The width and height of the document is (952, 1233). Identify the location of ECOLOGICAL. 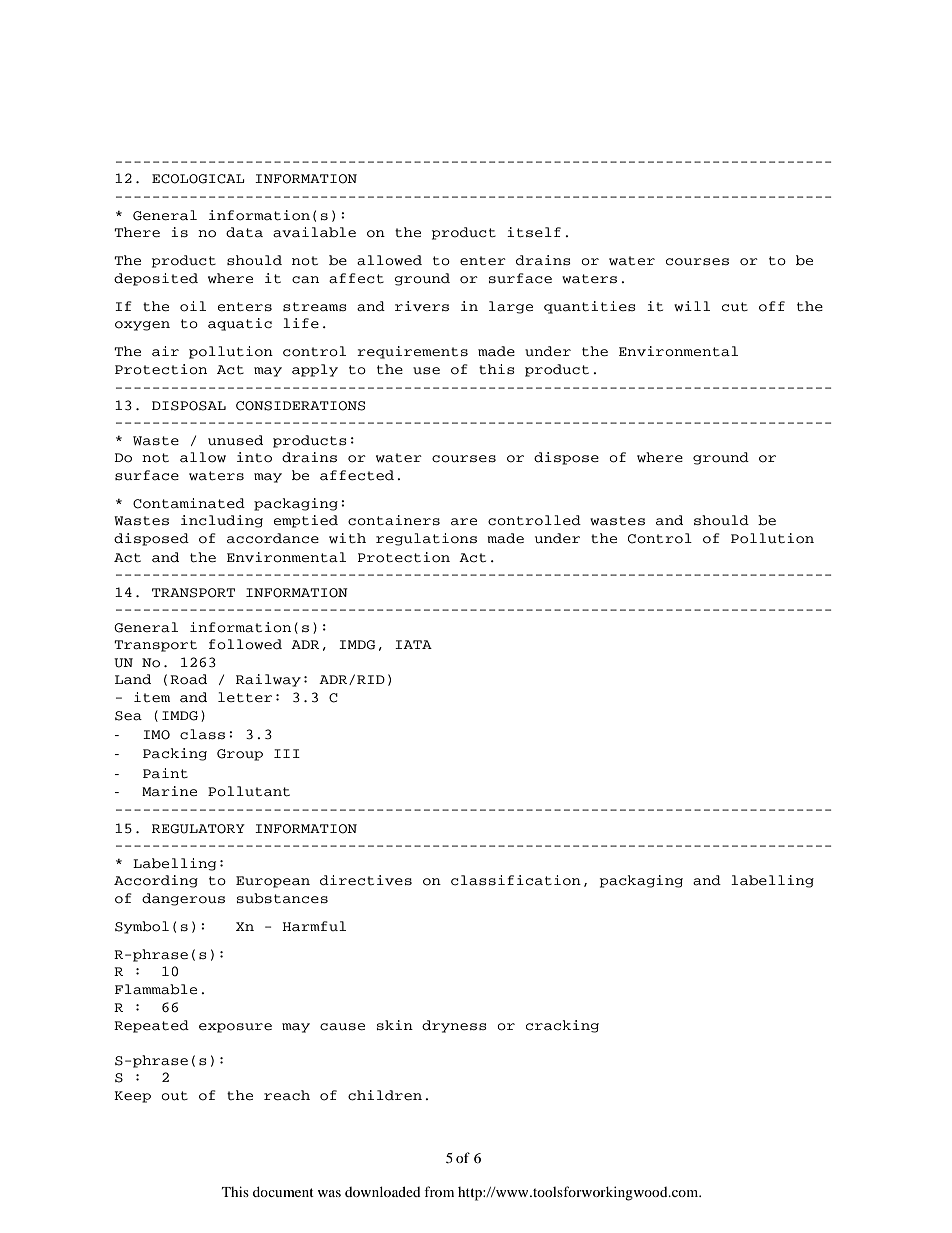
(198, 179).
